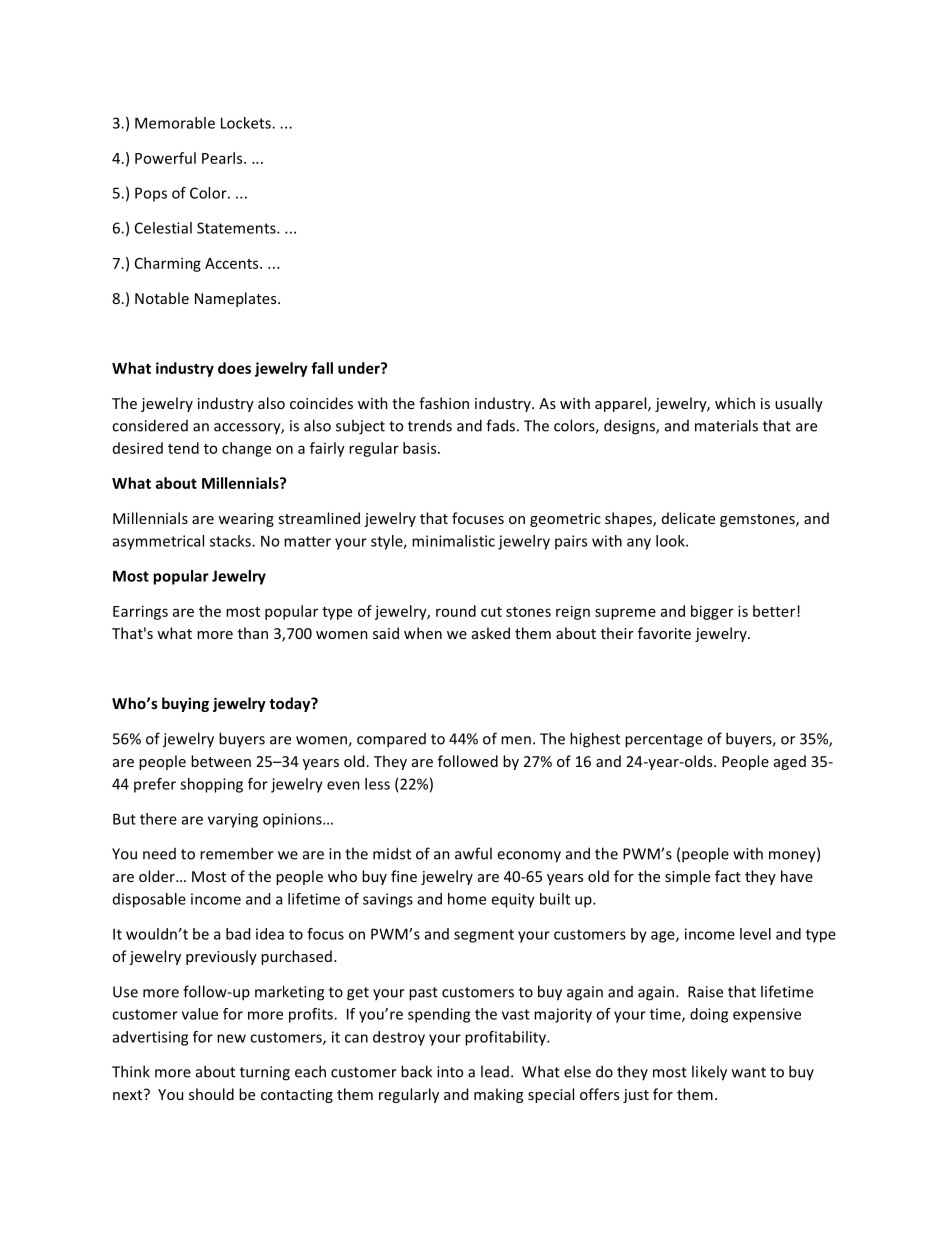 This screenshot has width=952, height=1233. What do you see at coordinates (221, 761) in the screenshot?
I see `between` at bounding box center [221, 761].
